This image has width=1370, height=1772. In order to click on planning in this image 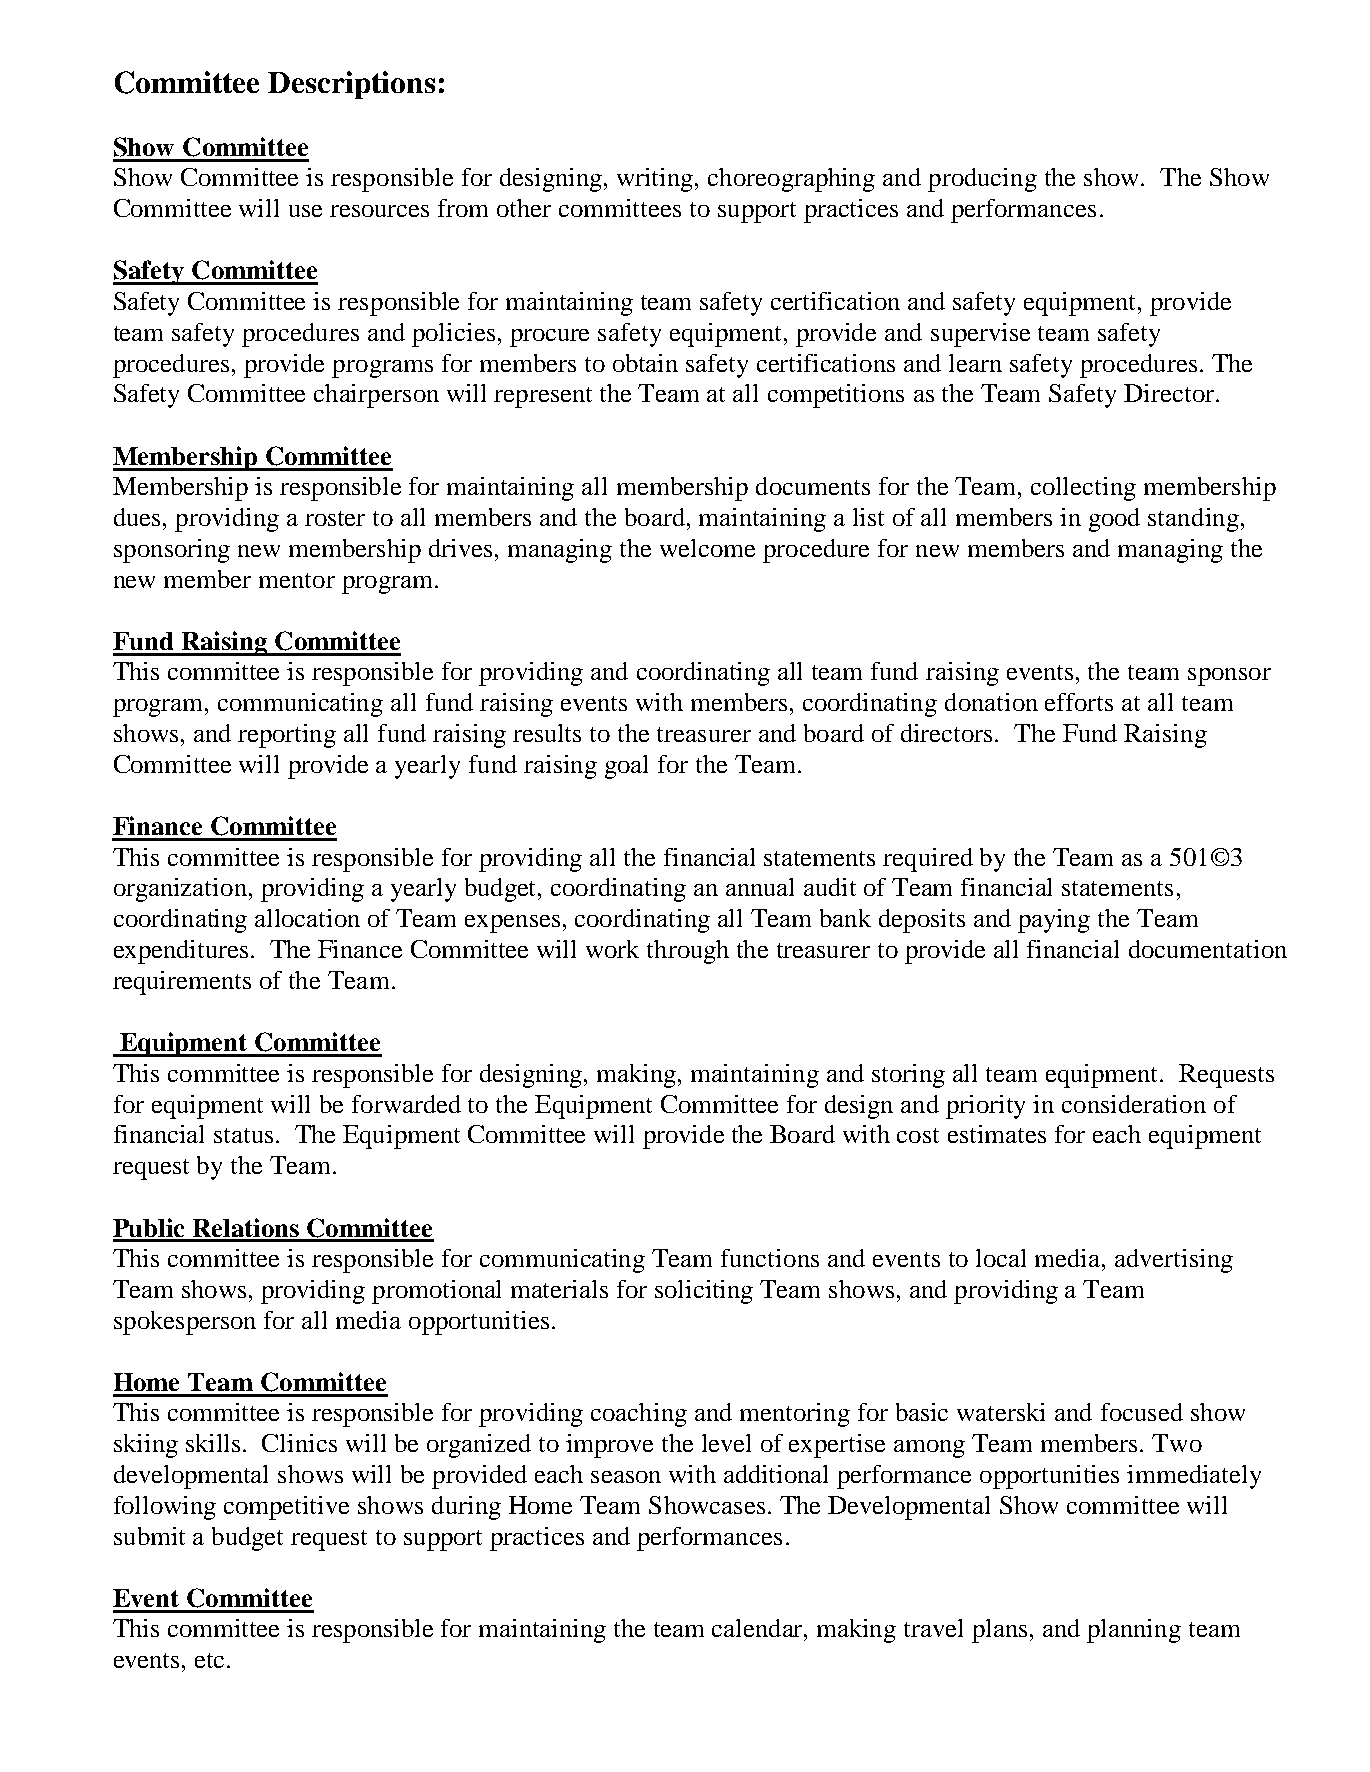, I will do `click(1134, 1631)`.
